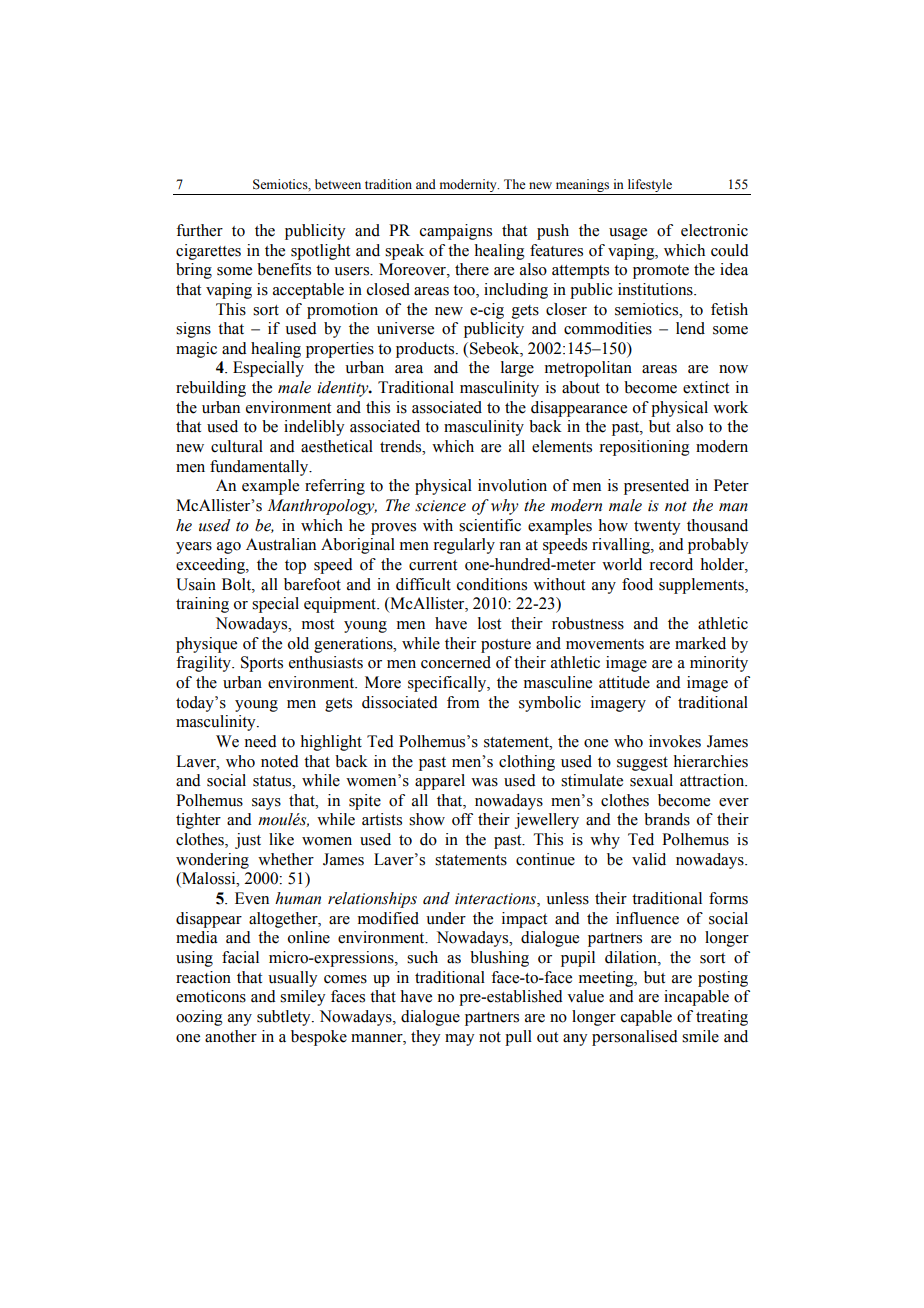 The image size is (924, 1308). Describe the element at coordinates (285, 1018) in the page. I see `subtlety` at that location.
